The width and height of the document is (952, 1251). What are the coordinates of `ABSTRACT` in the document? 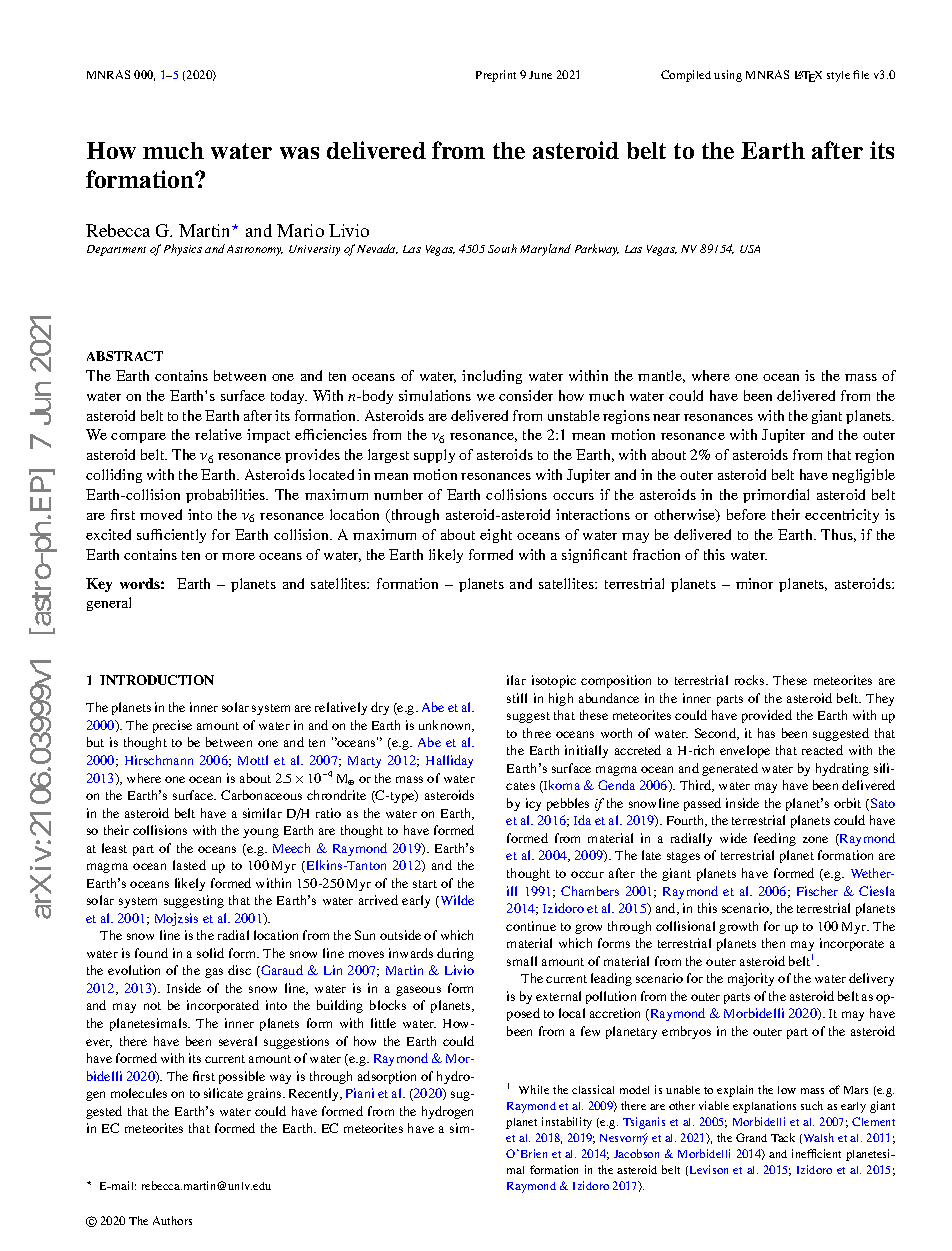 It's located at (125, 356).
